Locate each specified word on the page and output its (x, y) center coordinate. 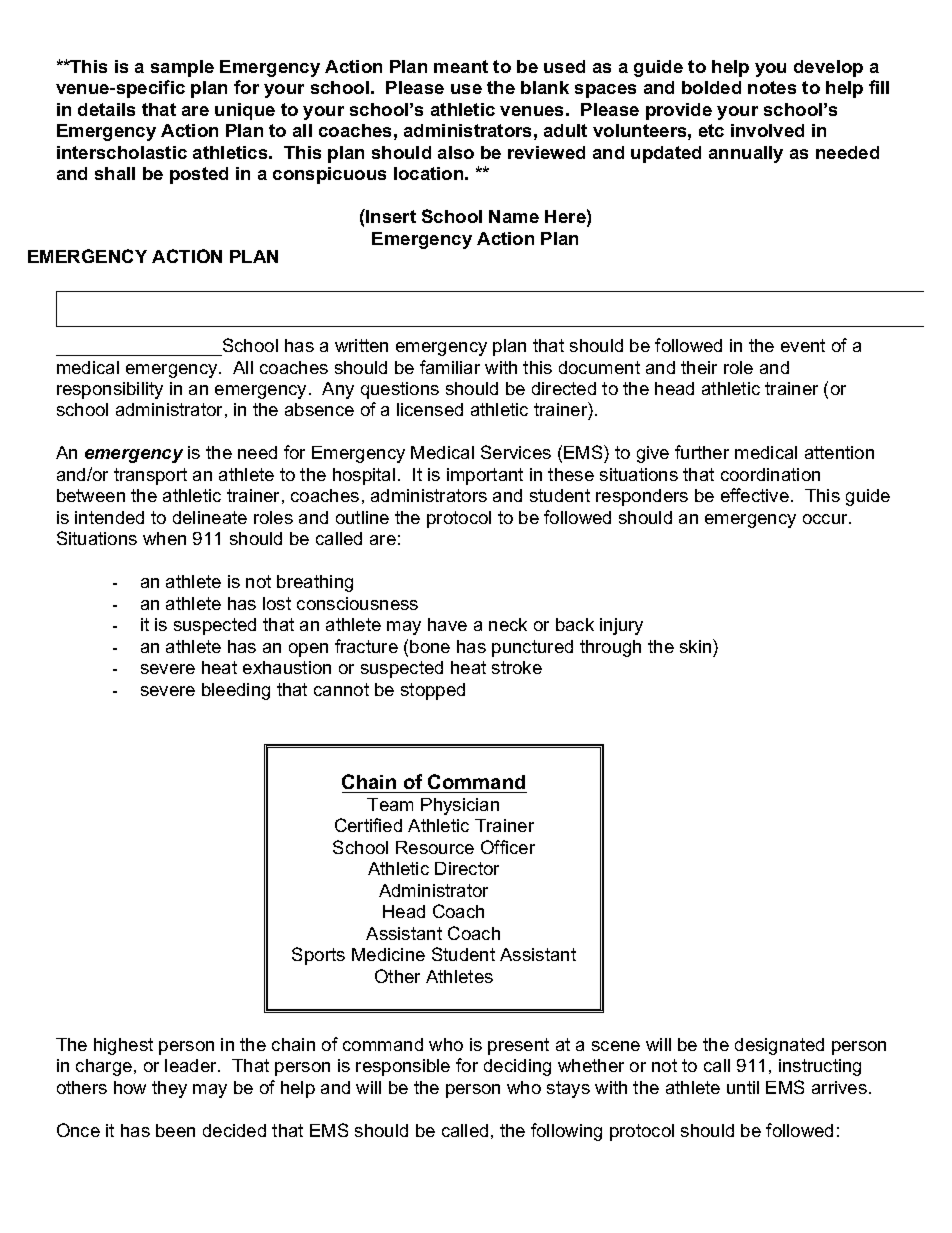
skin (697, 646)
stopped (433, 691)
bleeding (236, 691)
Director (467, 868)
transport (150, 476)
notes (772, 87)
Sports (318, 956)
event (803, 345)
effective (755, 495)
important (485, 476)
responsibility (110, 390)
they (169, 1089)
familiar (450, 367)
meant (461, 66)
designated (779, 1046)
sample (182, 68)
